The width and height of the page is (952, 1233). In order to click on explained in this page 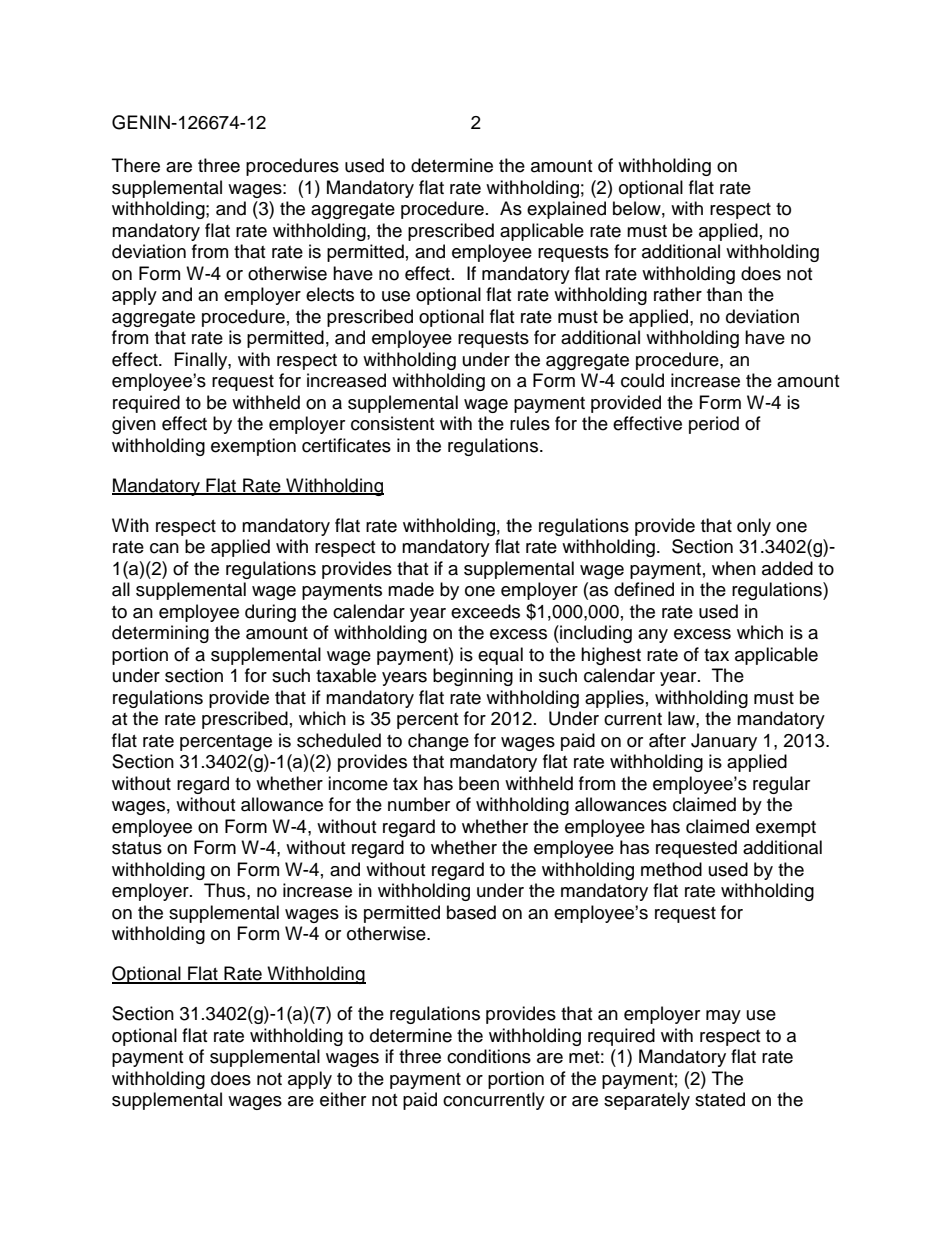, I will do `click(566, 210)`.
